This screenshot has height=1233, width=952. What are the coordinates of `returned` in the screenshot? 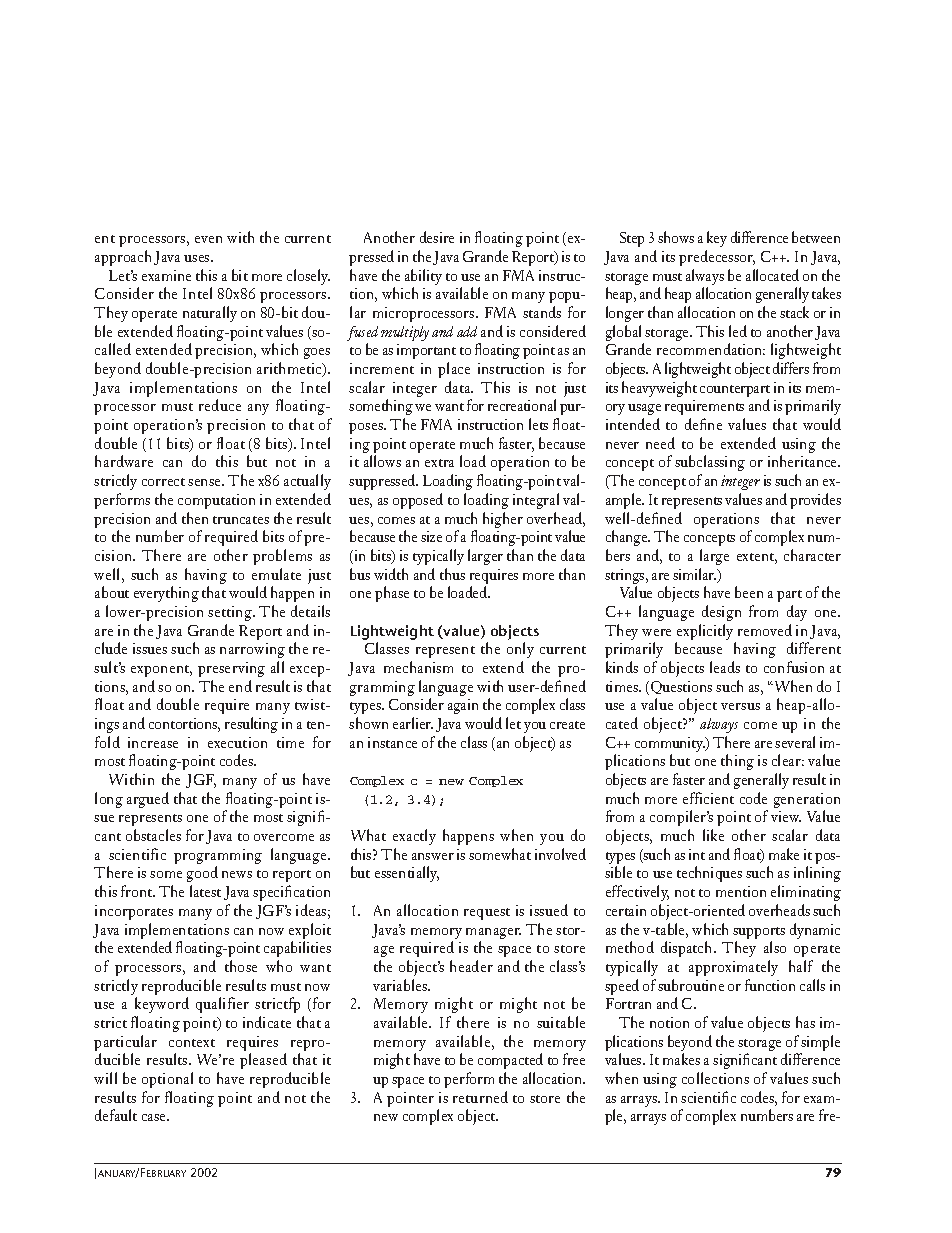 It's located at (480, 1097).
